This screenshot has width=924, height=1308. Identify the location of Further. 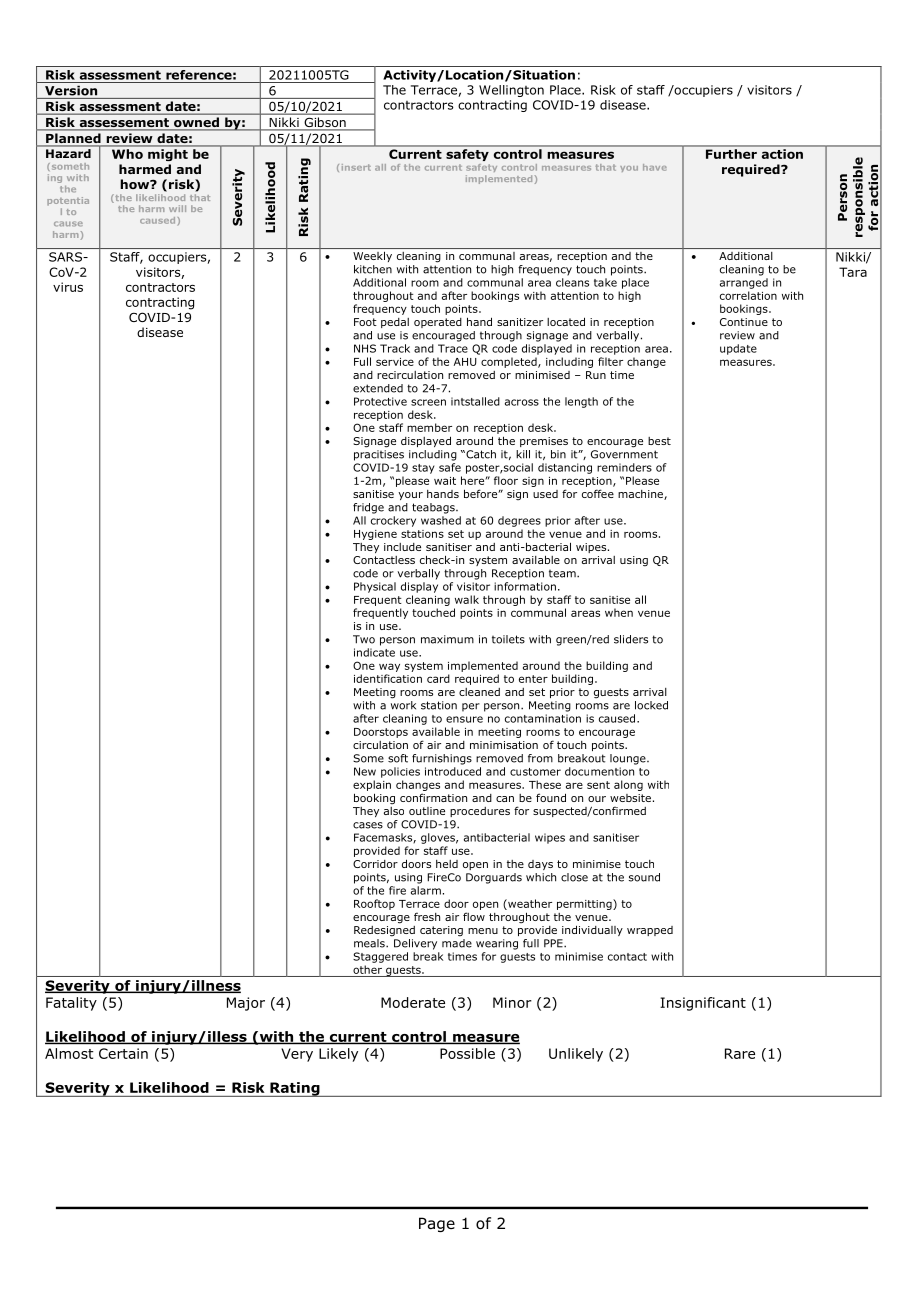
(731, 154).
